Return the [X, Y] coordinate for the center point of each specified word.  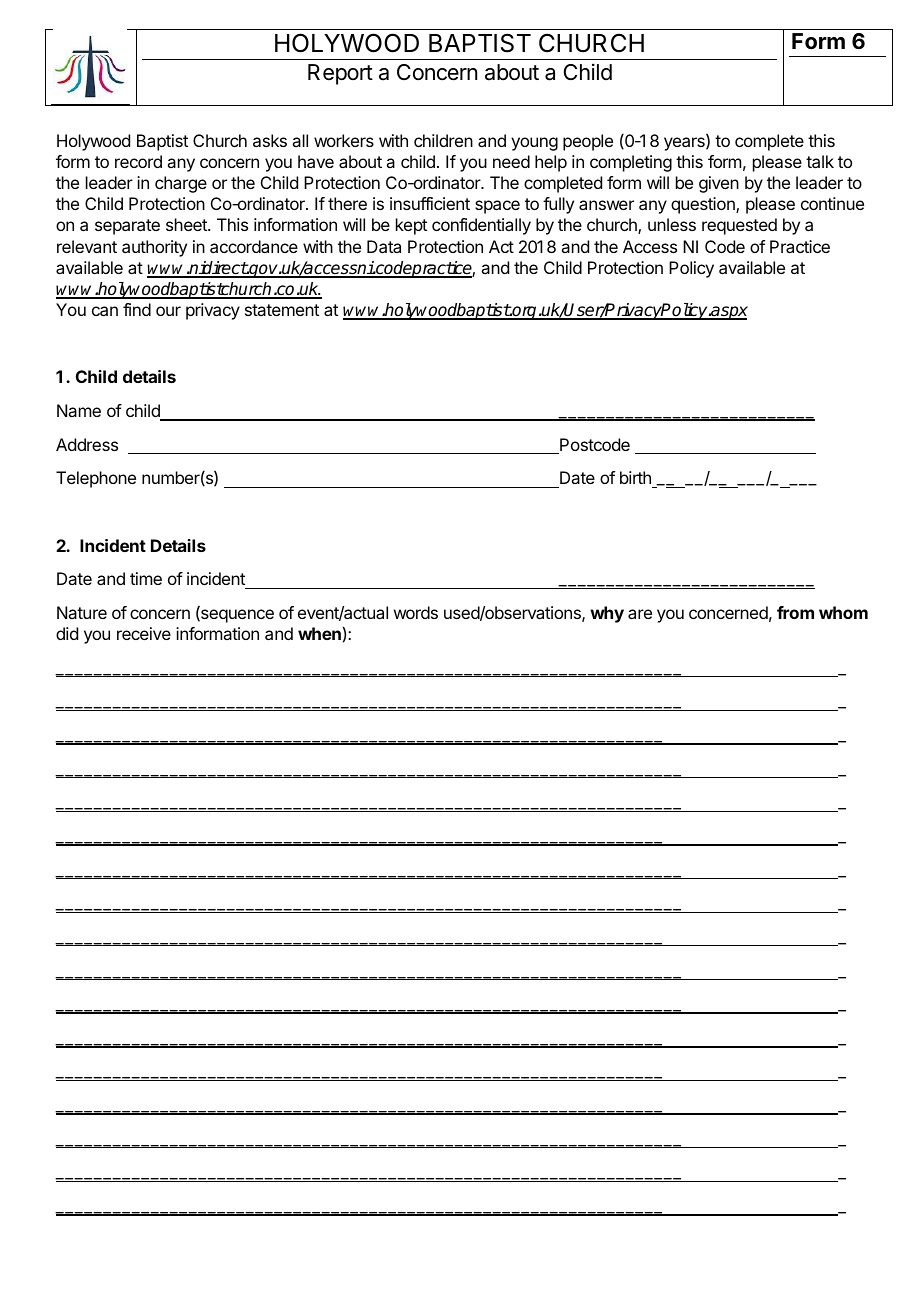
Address [87, 444]
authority [154, 248]
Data [384, 246]
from [795, 612]
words [416, 612]
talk [820, 161]
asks [270, 140]
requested [739, 226]
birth [636, 479]
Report [340, 74]
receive [144, 633]
